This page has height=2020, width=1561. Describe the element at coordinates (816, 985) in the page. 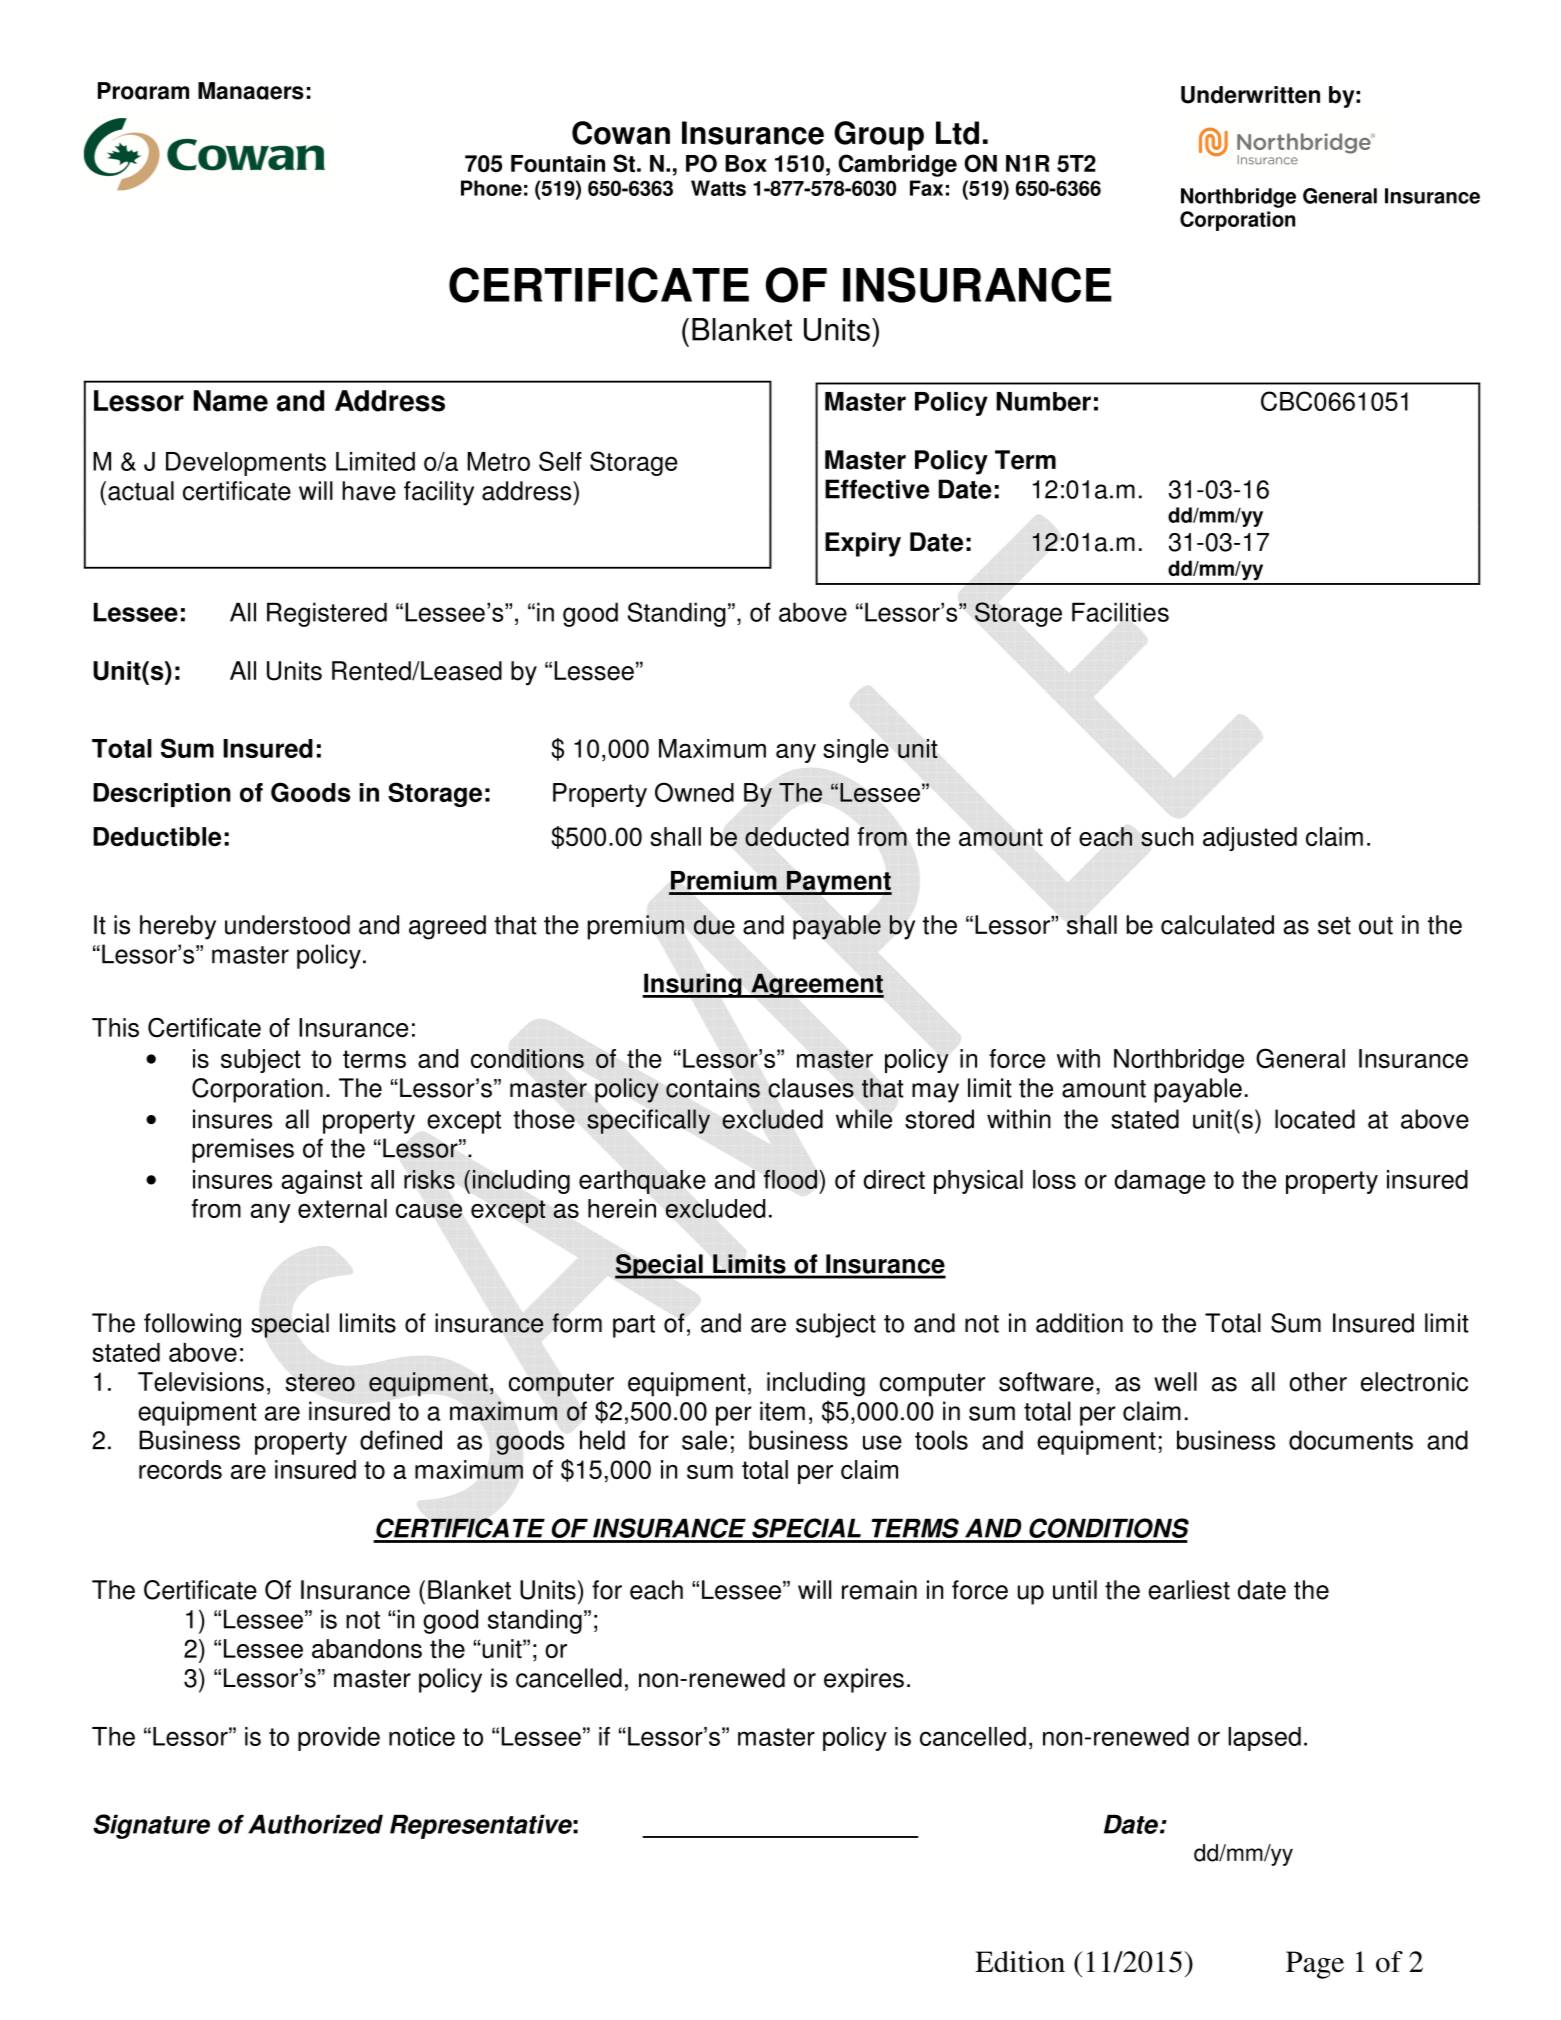

I see `Agreement` at that location.
